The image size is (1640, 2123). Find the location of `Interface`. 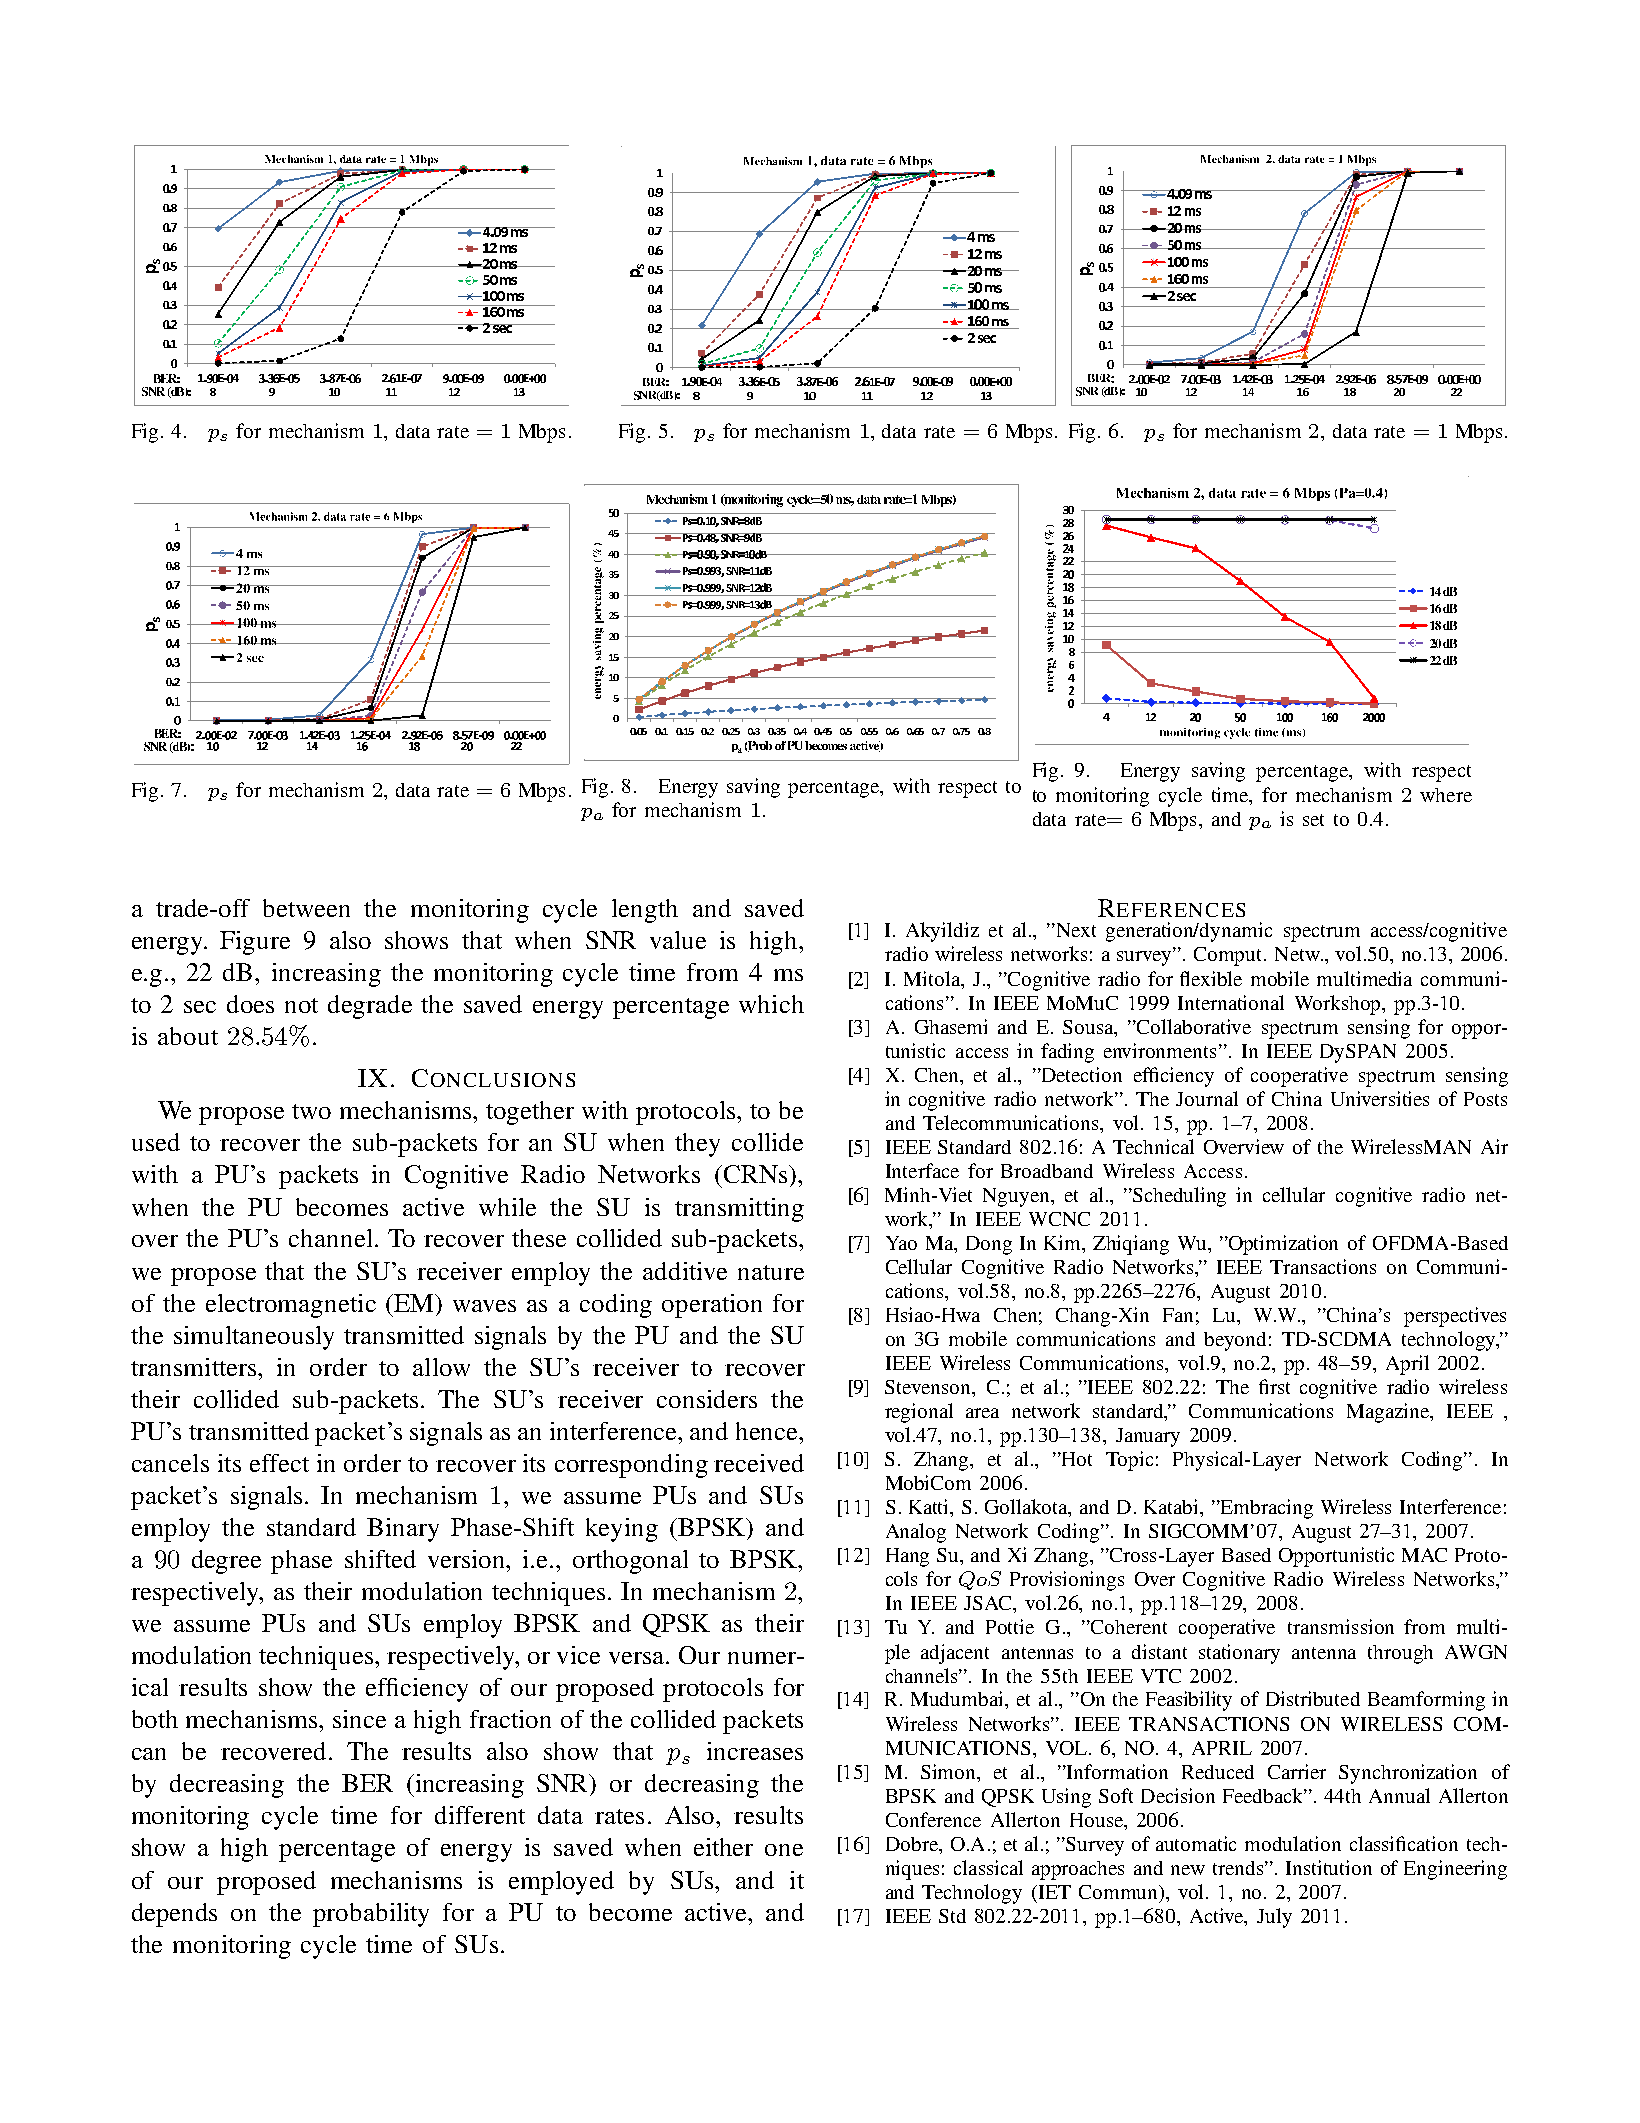

Interface is located at coordinates (922, 1170).
